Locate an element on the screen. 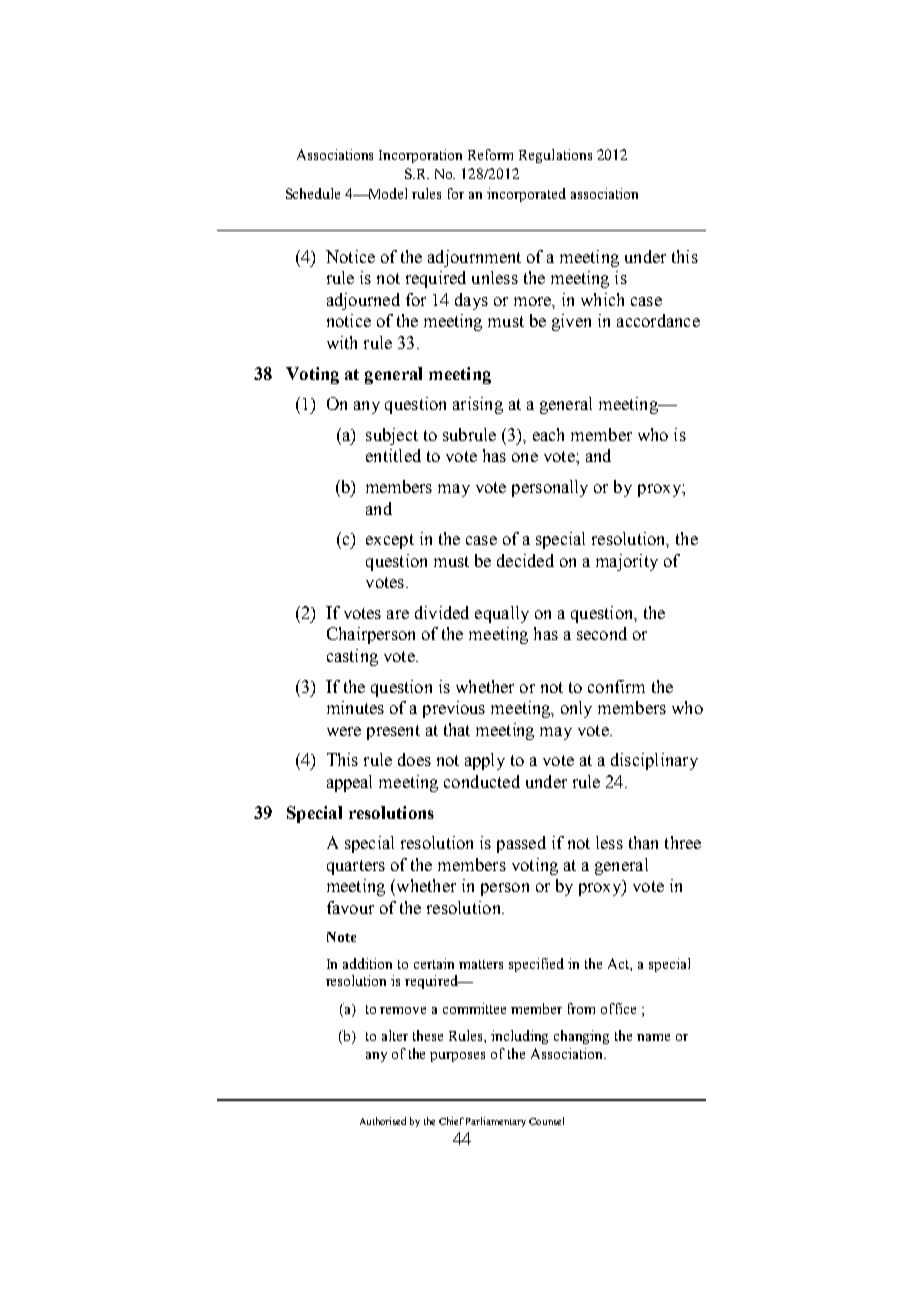 The image size is (924, 1308). majority is located at coordinates (627, 562).
